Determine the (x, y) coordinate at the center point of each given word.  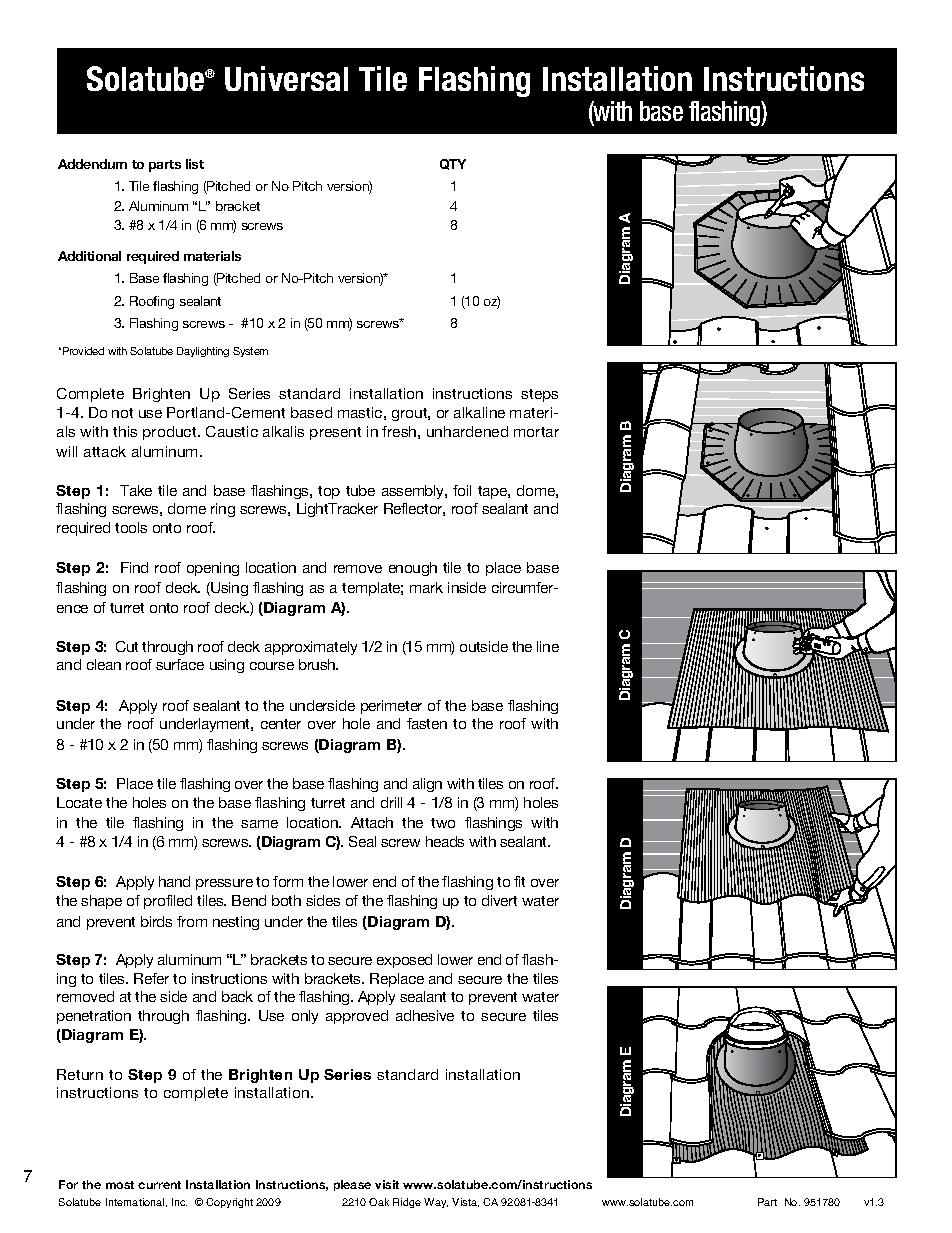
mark (426, 587)
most (120, 1185)
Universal (286, 78)
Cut (127, 646)
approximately (311, 648)
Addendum (92, 164)
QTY (453, 164)
